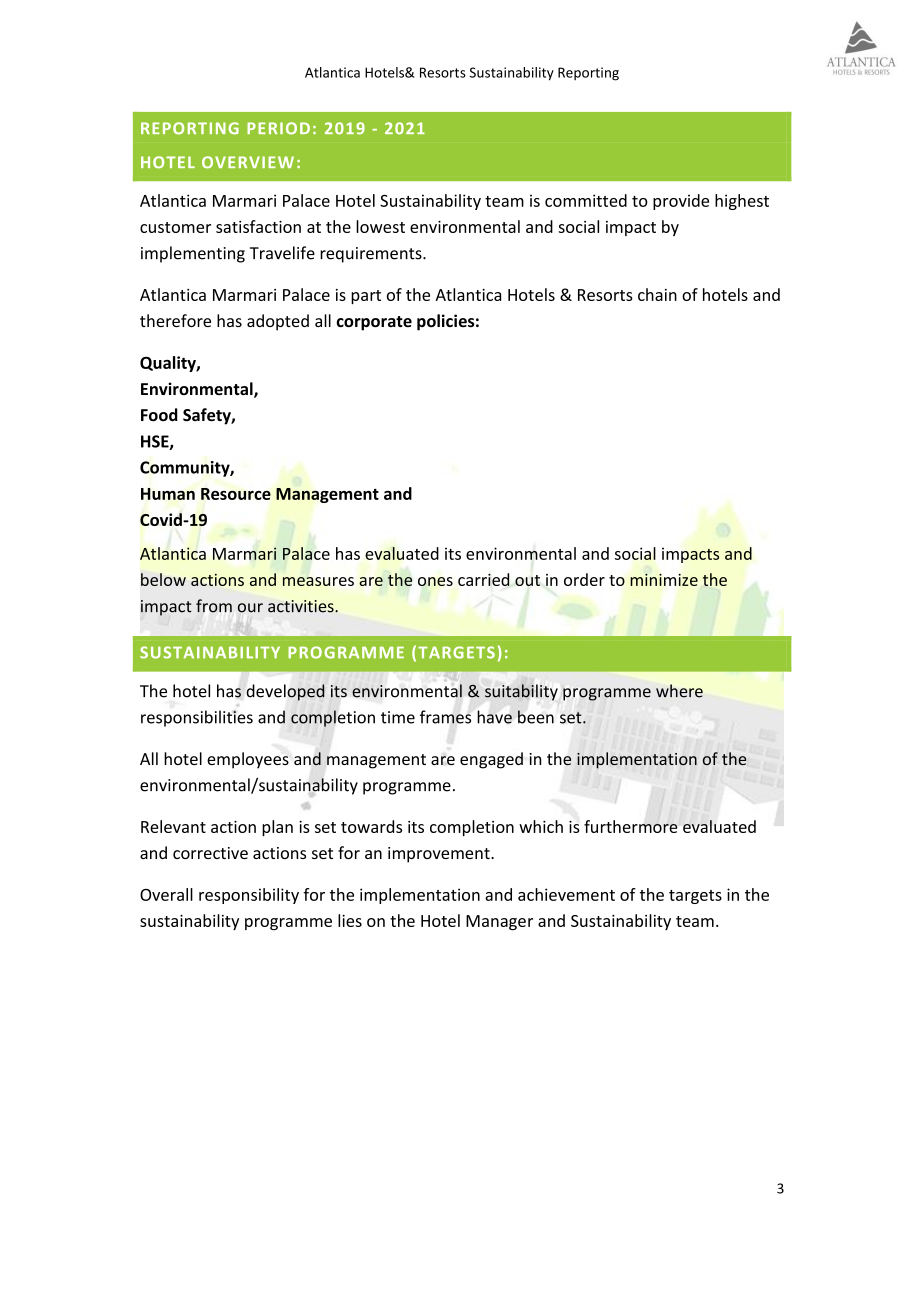 Image resolution: width=924 pixels, height=1308 pixels. I want to click on OVERVIEW, so click(248, 162).
